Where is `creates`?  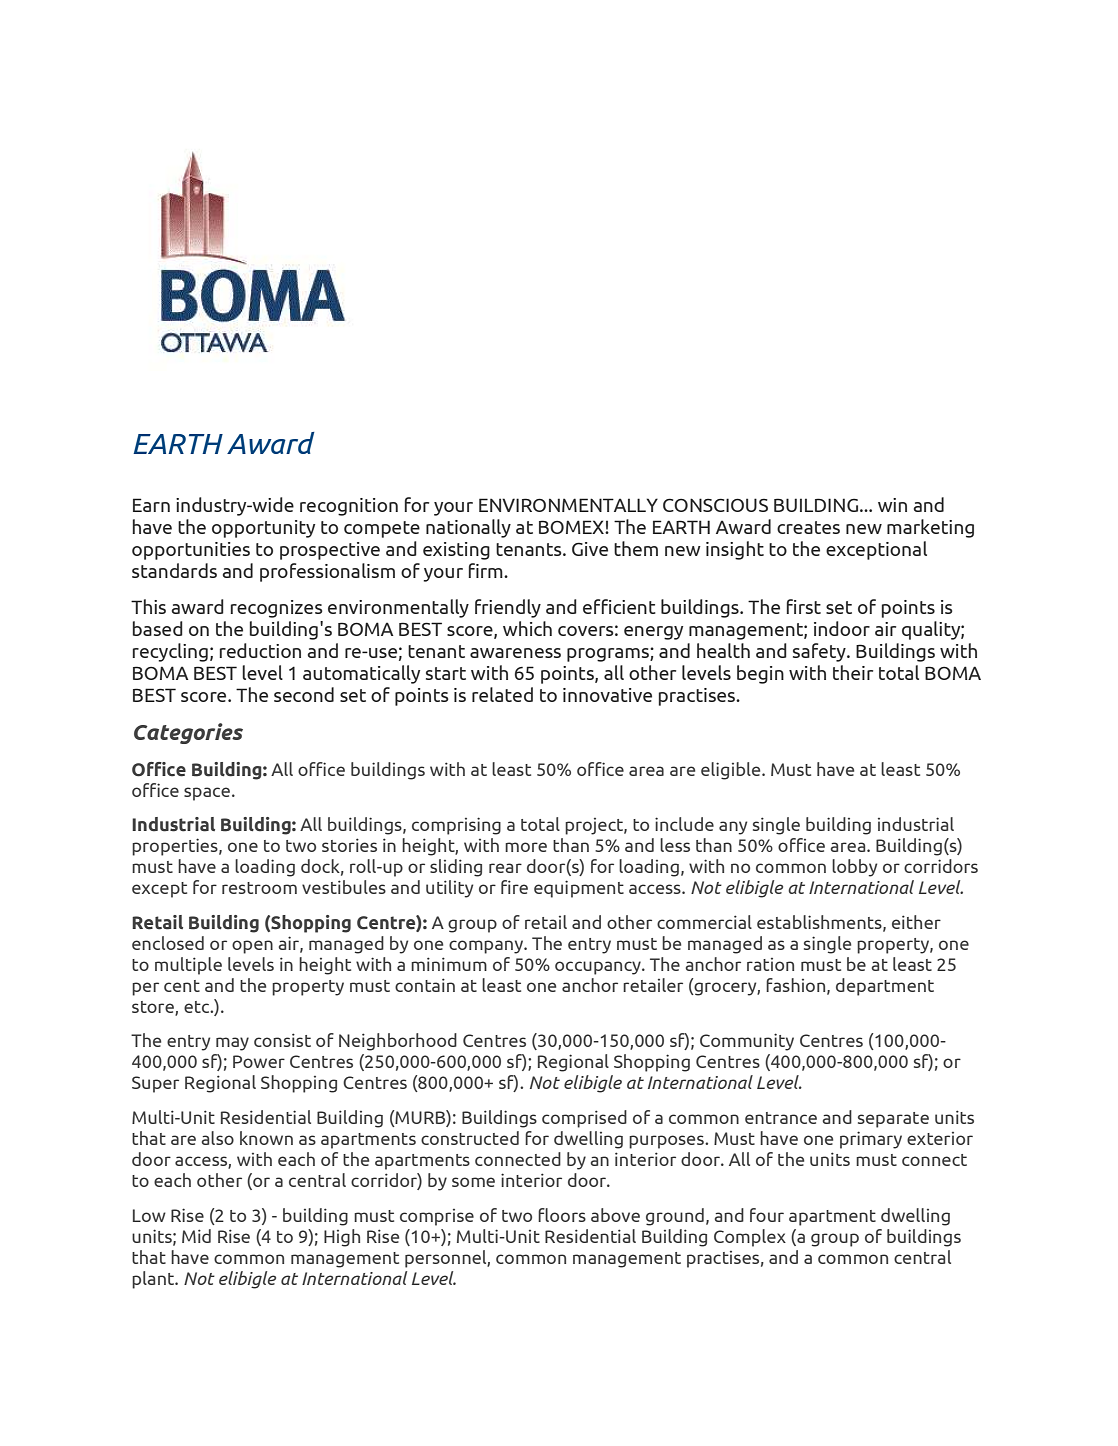
creates is located at coordinates (808, 527).
